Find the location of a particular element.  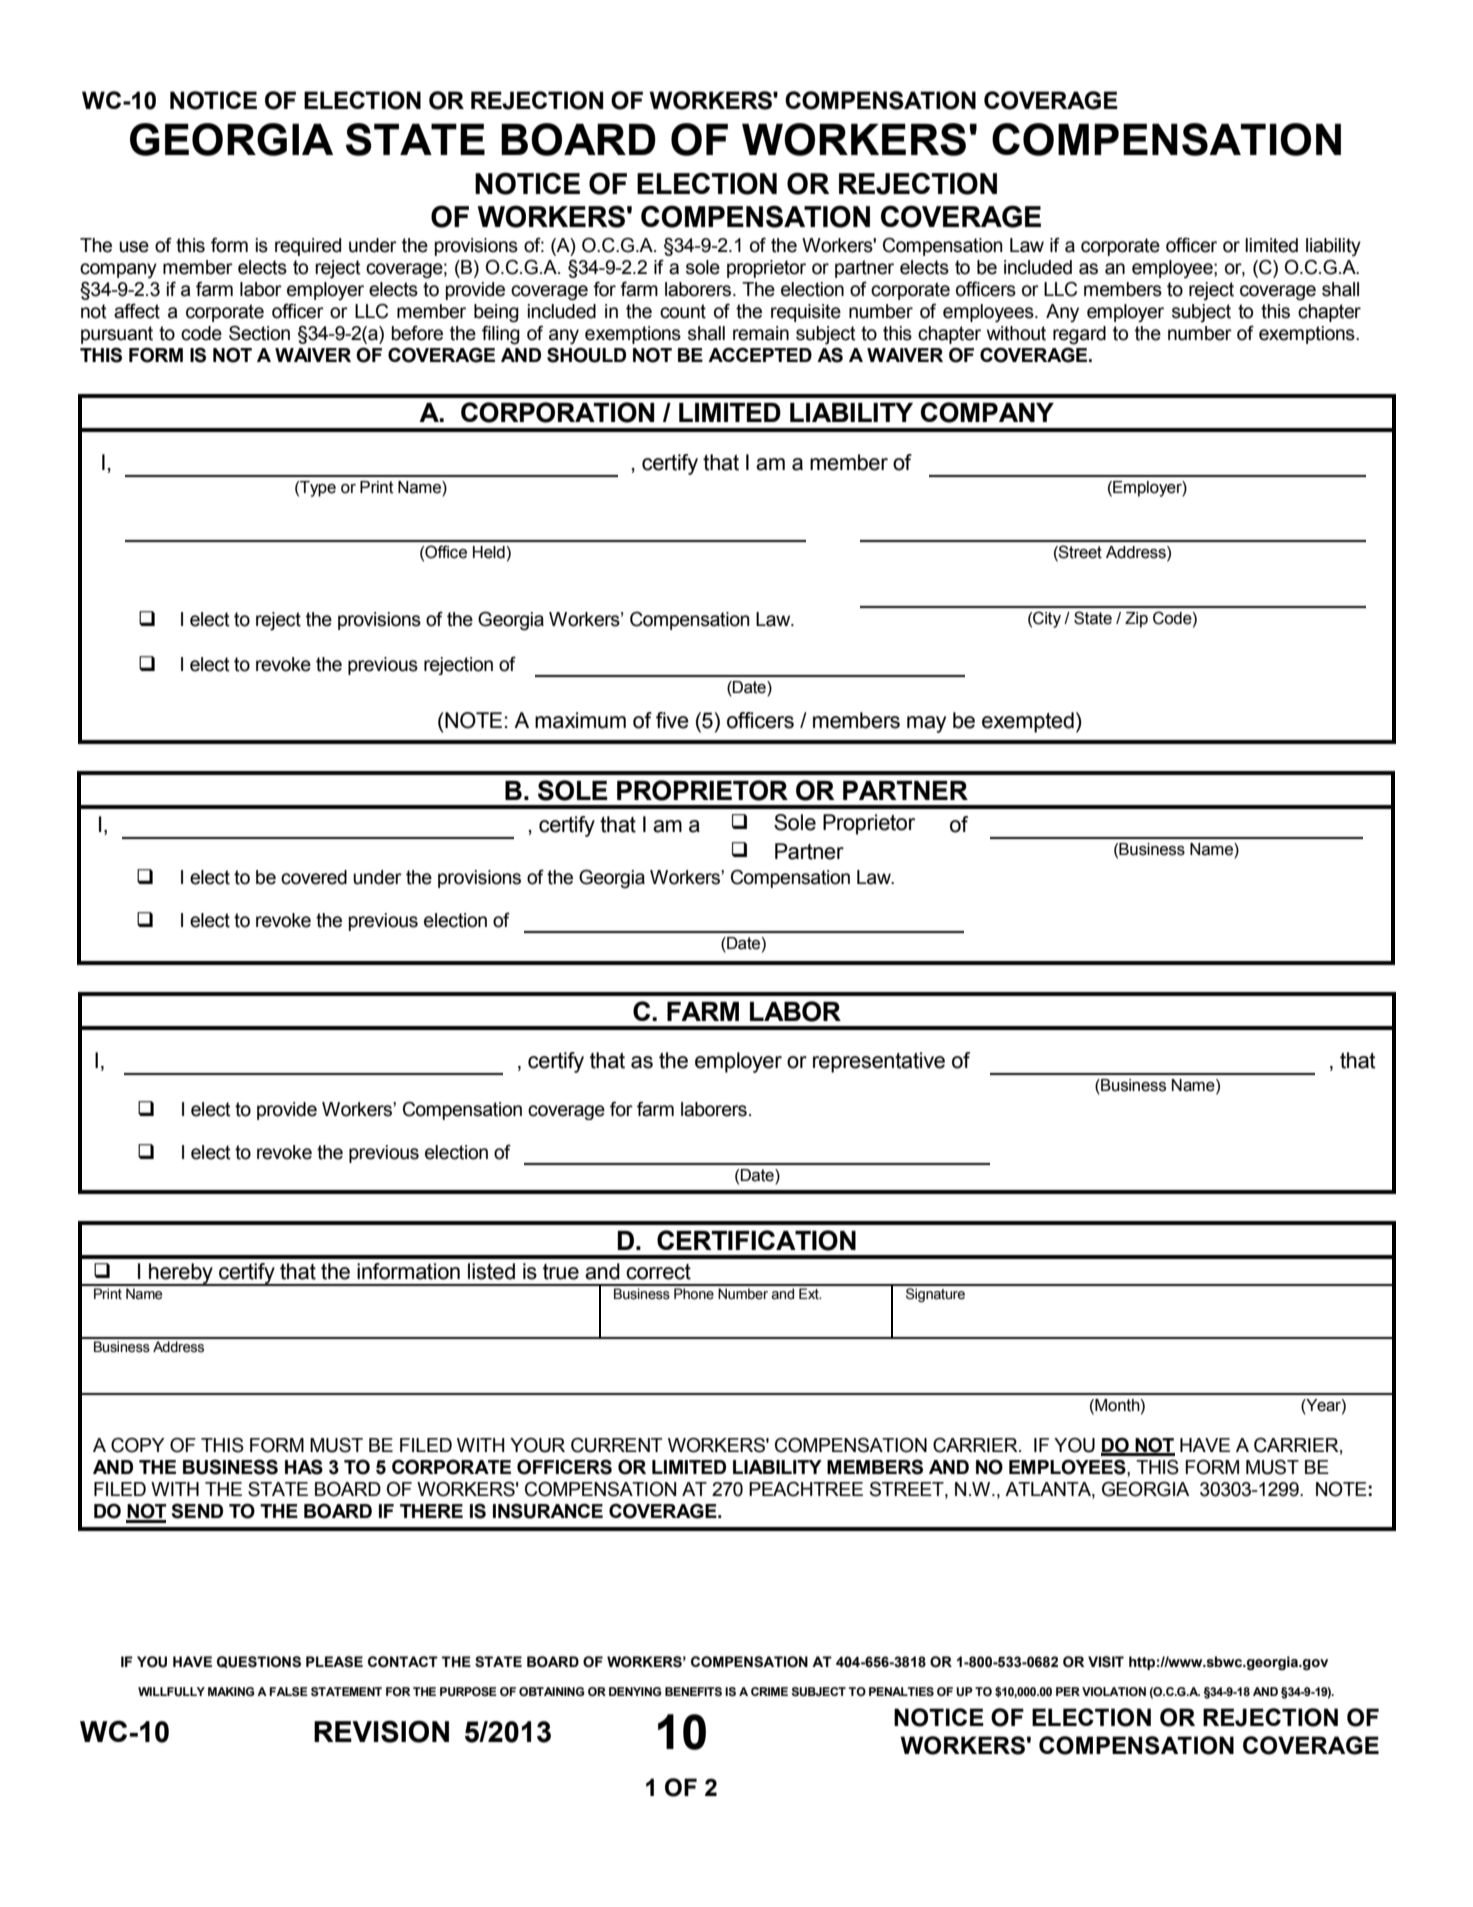

Held is located at coordinates (489, 552).
